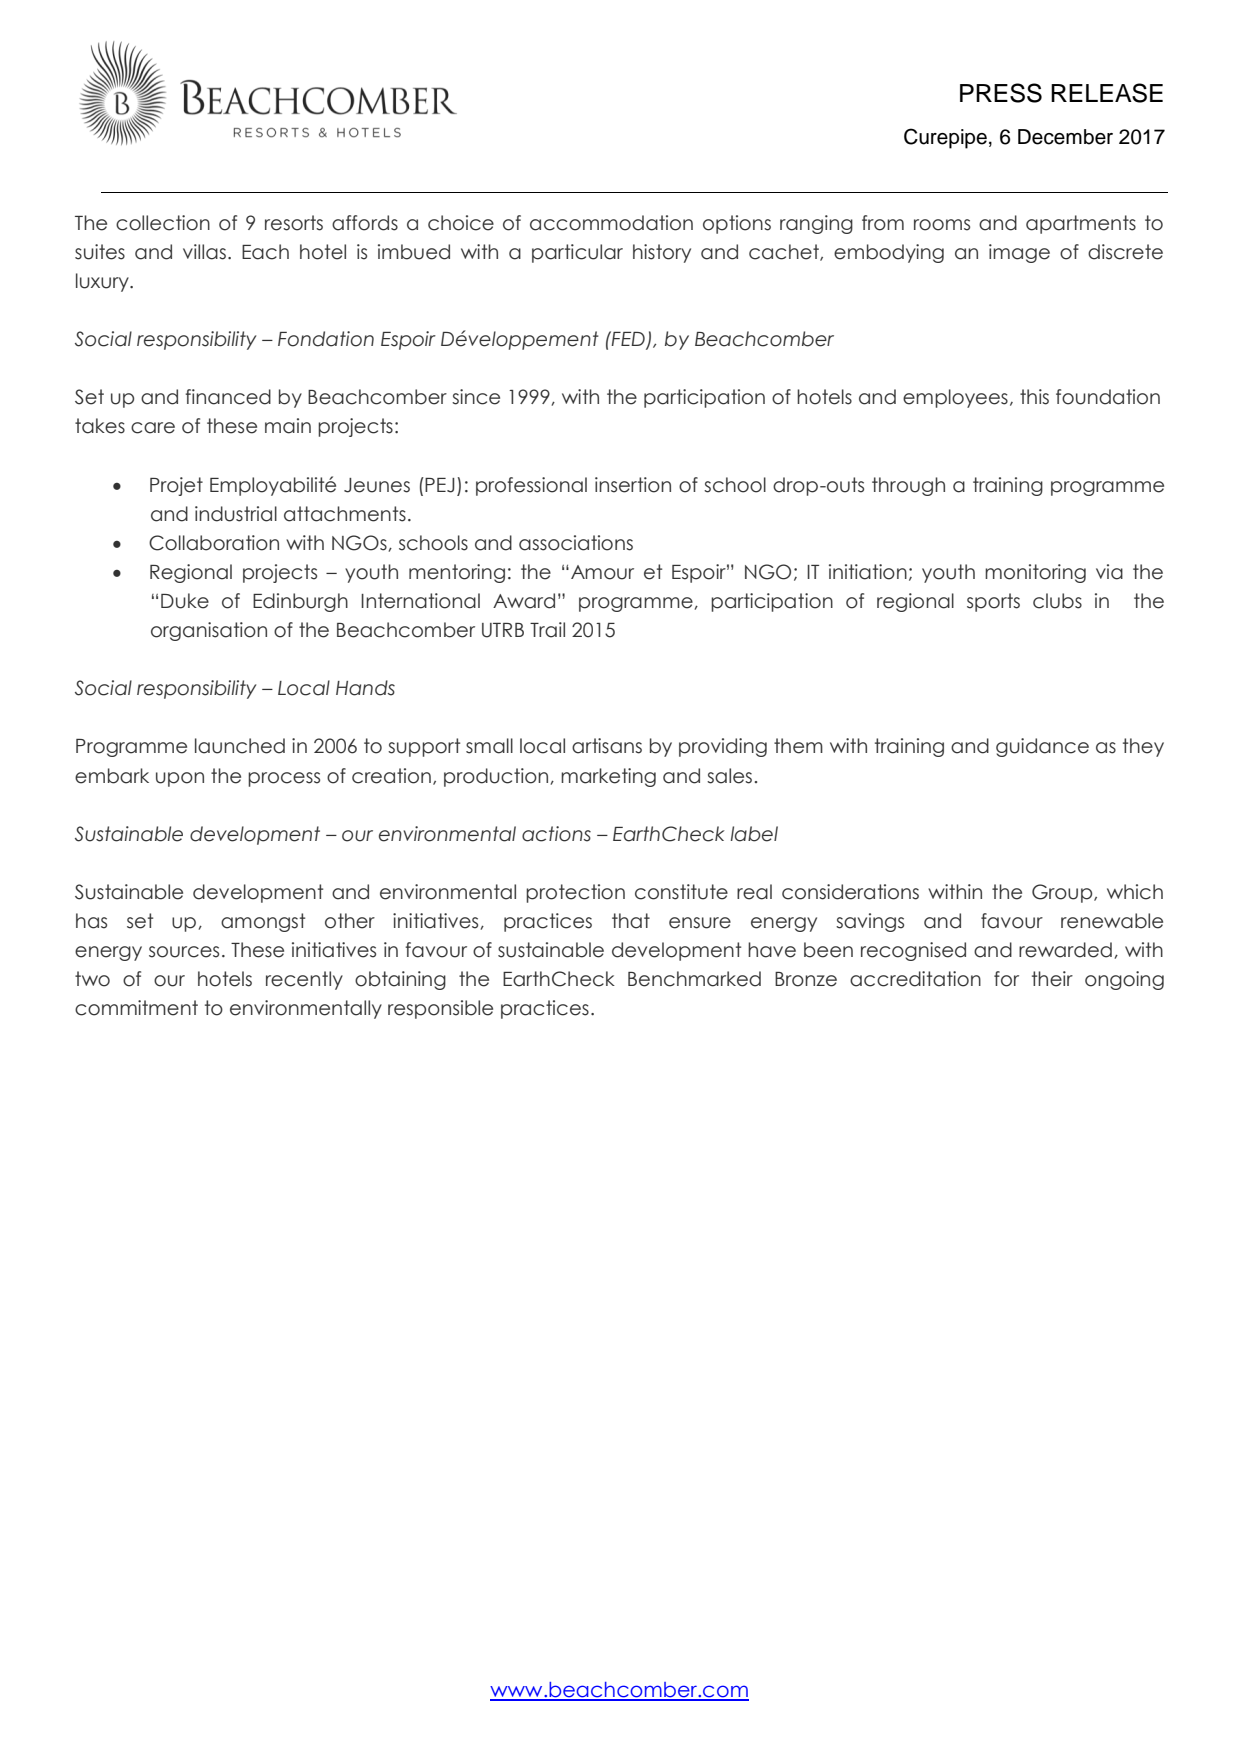 The width and height of the screenshot is (1240, 1753). What do you see at coordinates (1035, 573) in the screenshot?
I see `monitoring` at bounding box center [1035, 573].
